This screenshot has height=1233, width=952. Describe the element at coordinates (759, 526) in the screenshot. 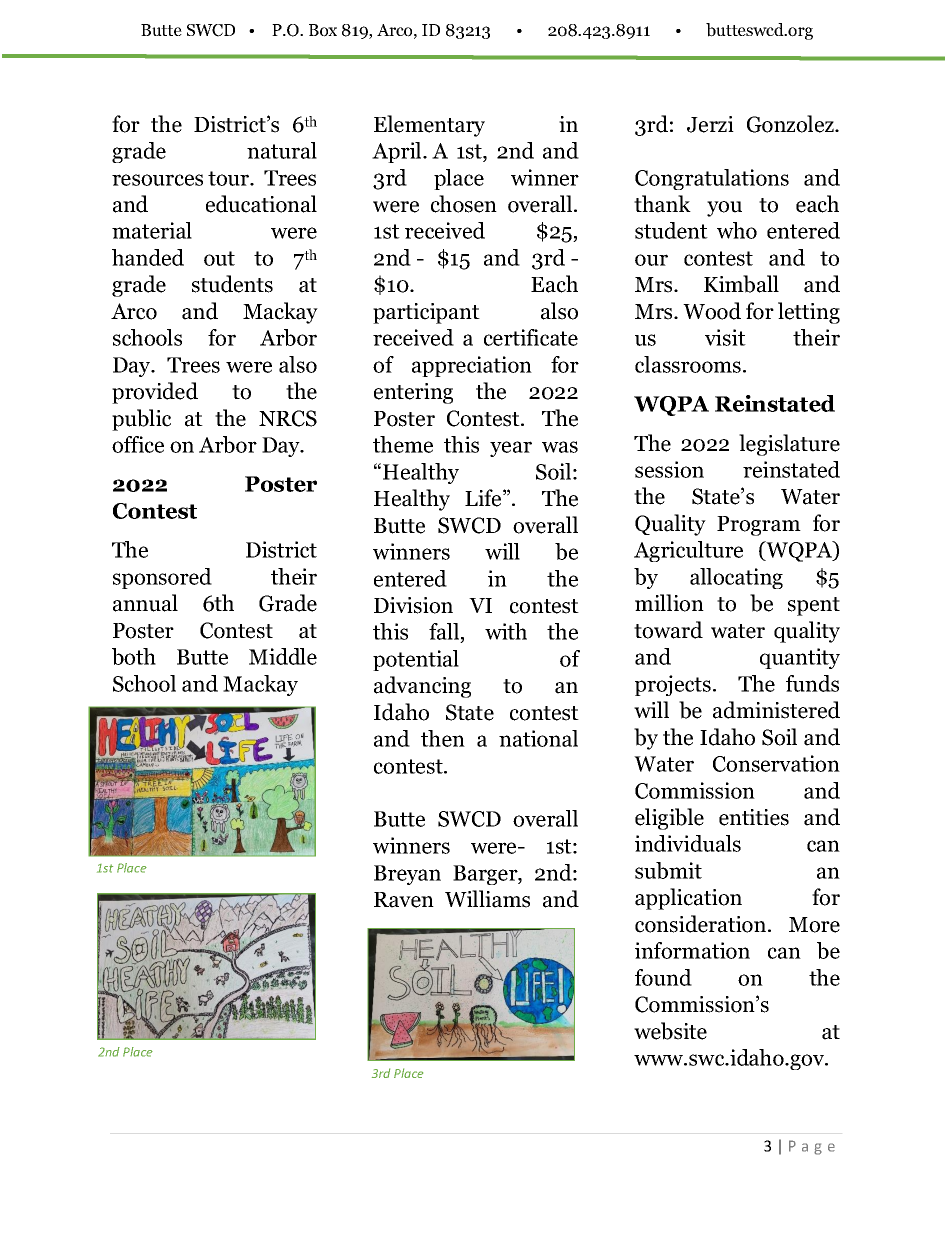

I see `Program` at that location.
